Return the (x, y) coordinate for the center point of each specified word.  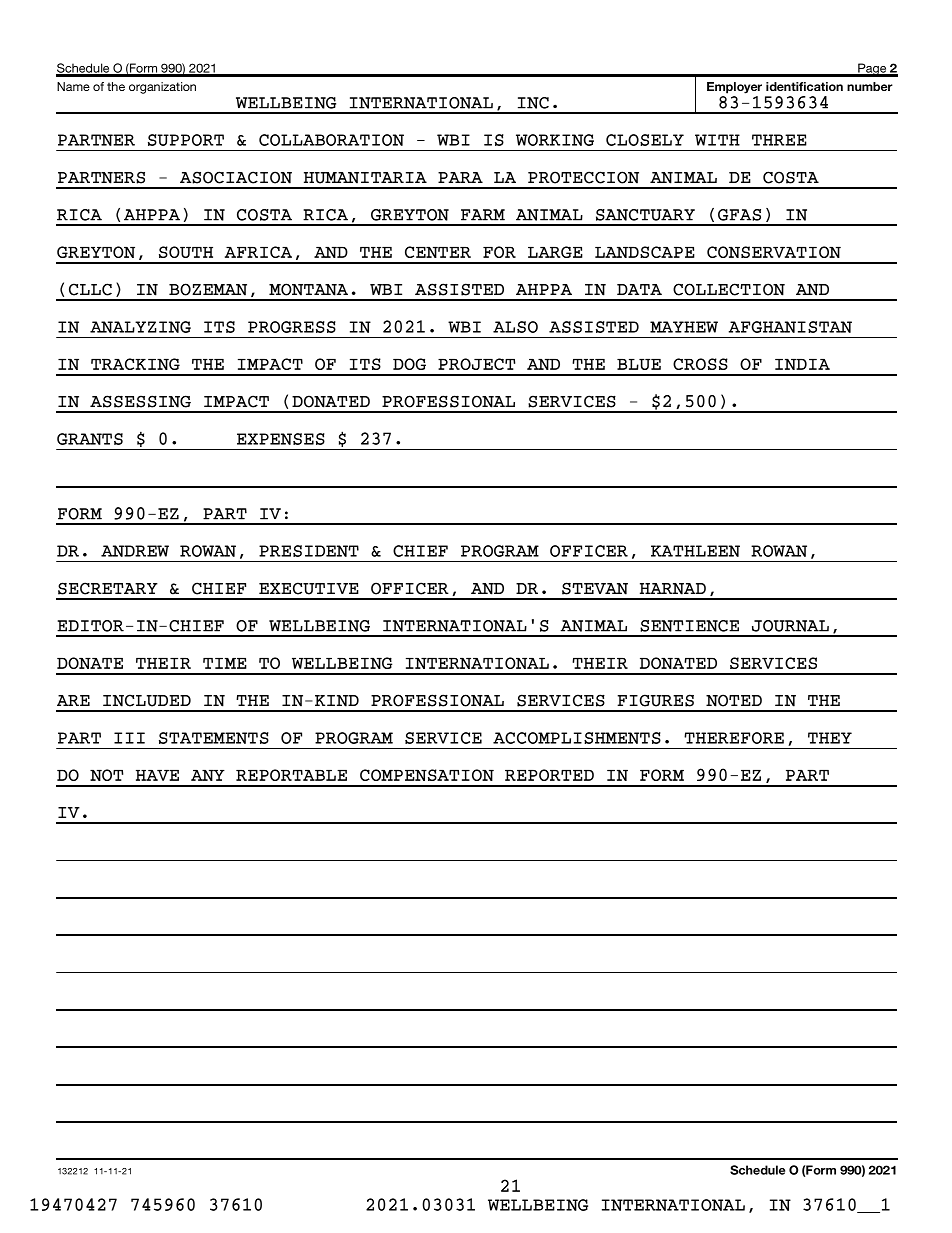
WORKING (555, 140)
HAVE (157, 775)
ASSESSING (140, 401)
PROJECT (476, 364)
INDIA (802, 364)
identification (804, 86)
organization (162, 88)
